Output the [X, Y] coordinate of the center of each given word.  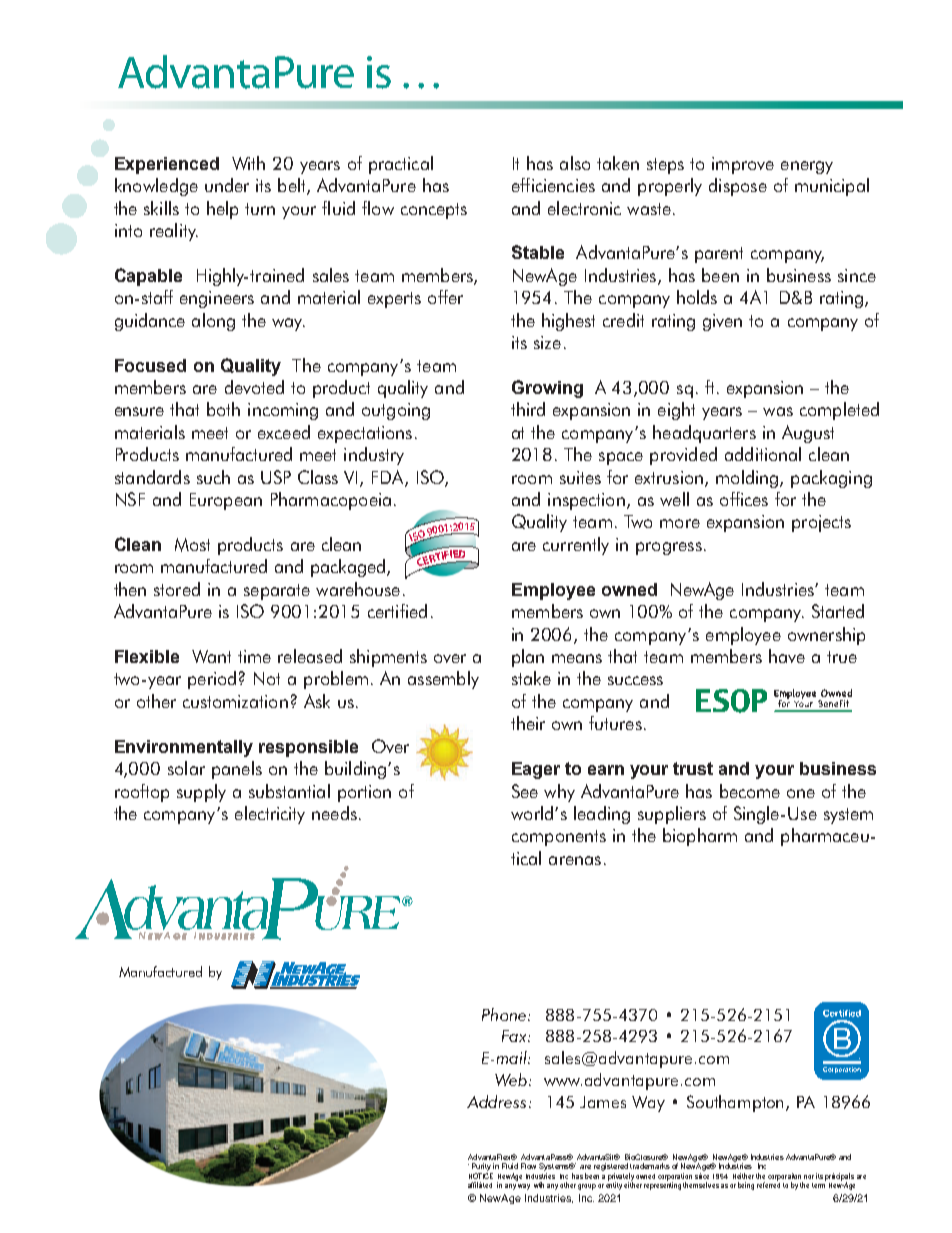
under [227, 185]
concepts [434, 211]
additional [763, 454]
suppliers [672, 815]
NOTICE [481, 1174]
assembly [443, 680]
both [223, 409]
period [212, 680]
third [528, 409]
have [787, 656]
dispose [738, 187]
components [559, 838]
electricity [270, 815]
